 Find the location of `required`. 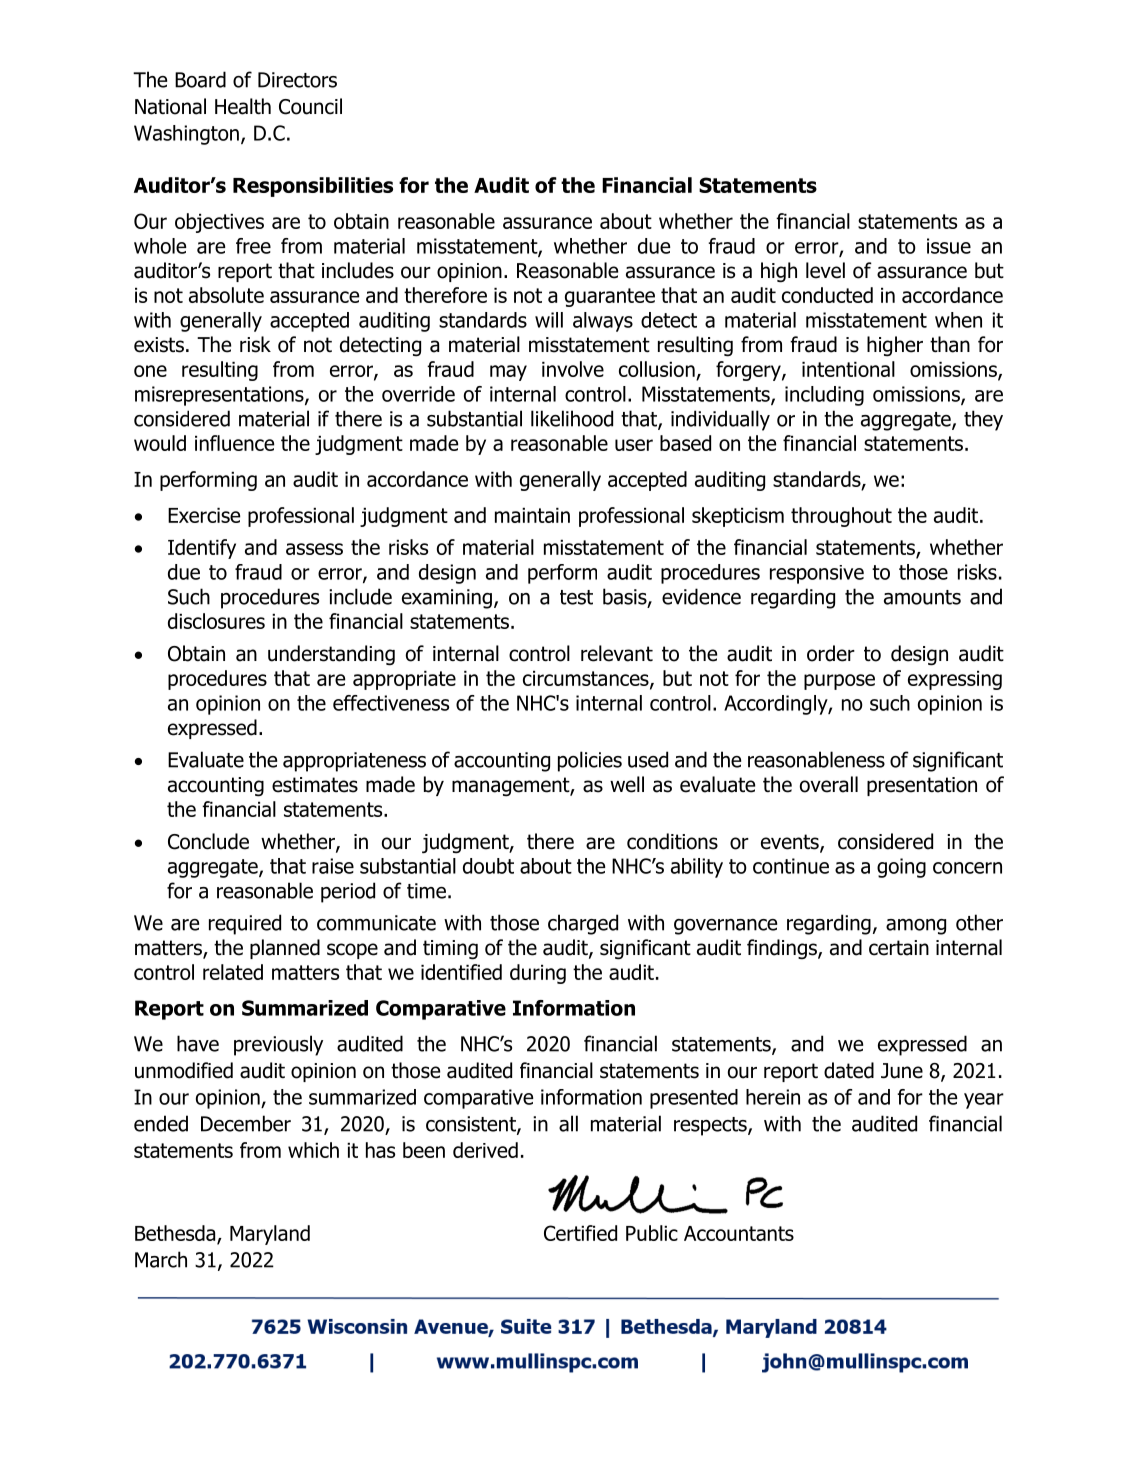

required is located at coordinates (245, 924).
